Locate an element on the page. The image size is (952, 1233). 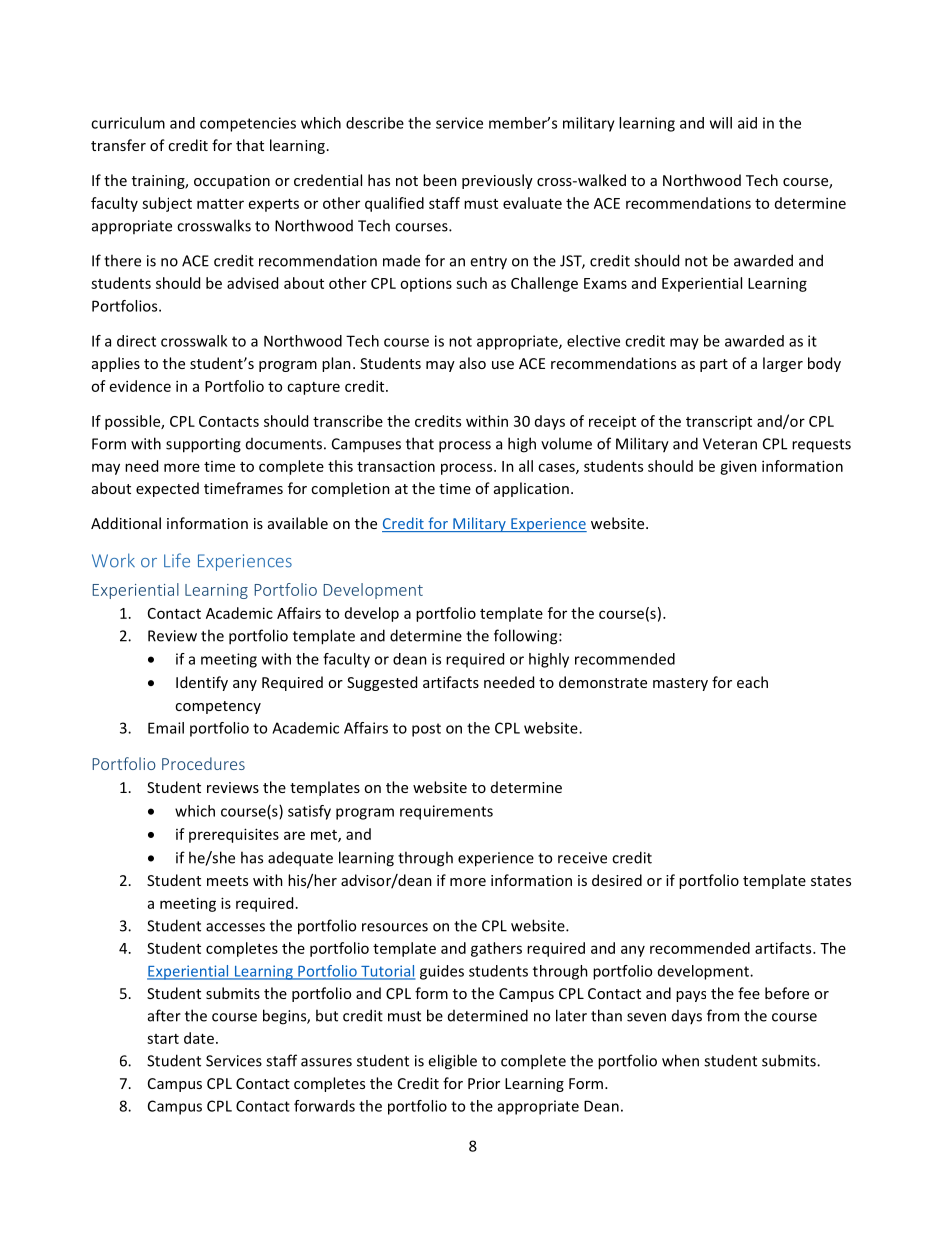
previously is located at coordinates (497, 181).
